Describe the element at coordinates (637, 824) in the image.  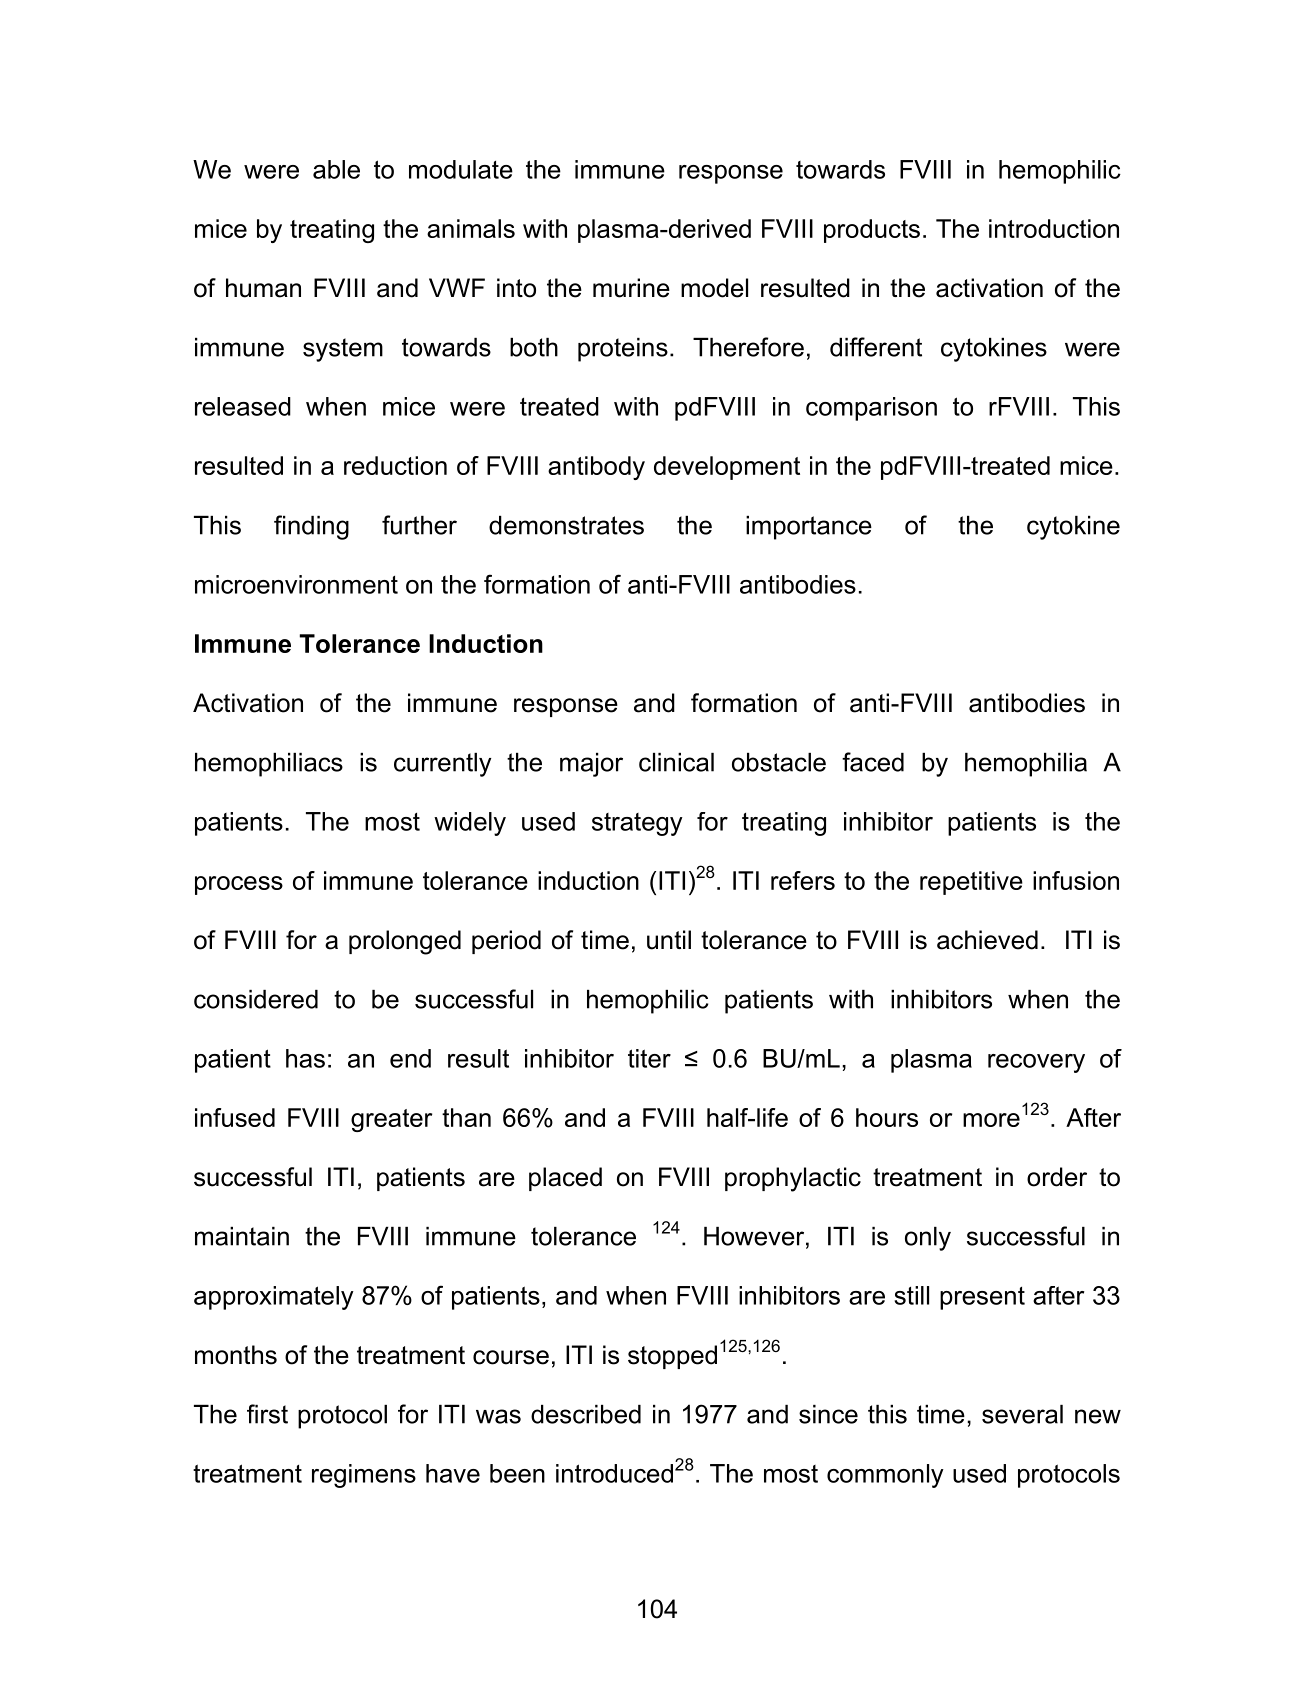
I see `strategy` at that location.
